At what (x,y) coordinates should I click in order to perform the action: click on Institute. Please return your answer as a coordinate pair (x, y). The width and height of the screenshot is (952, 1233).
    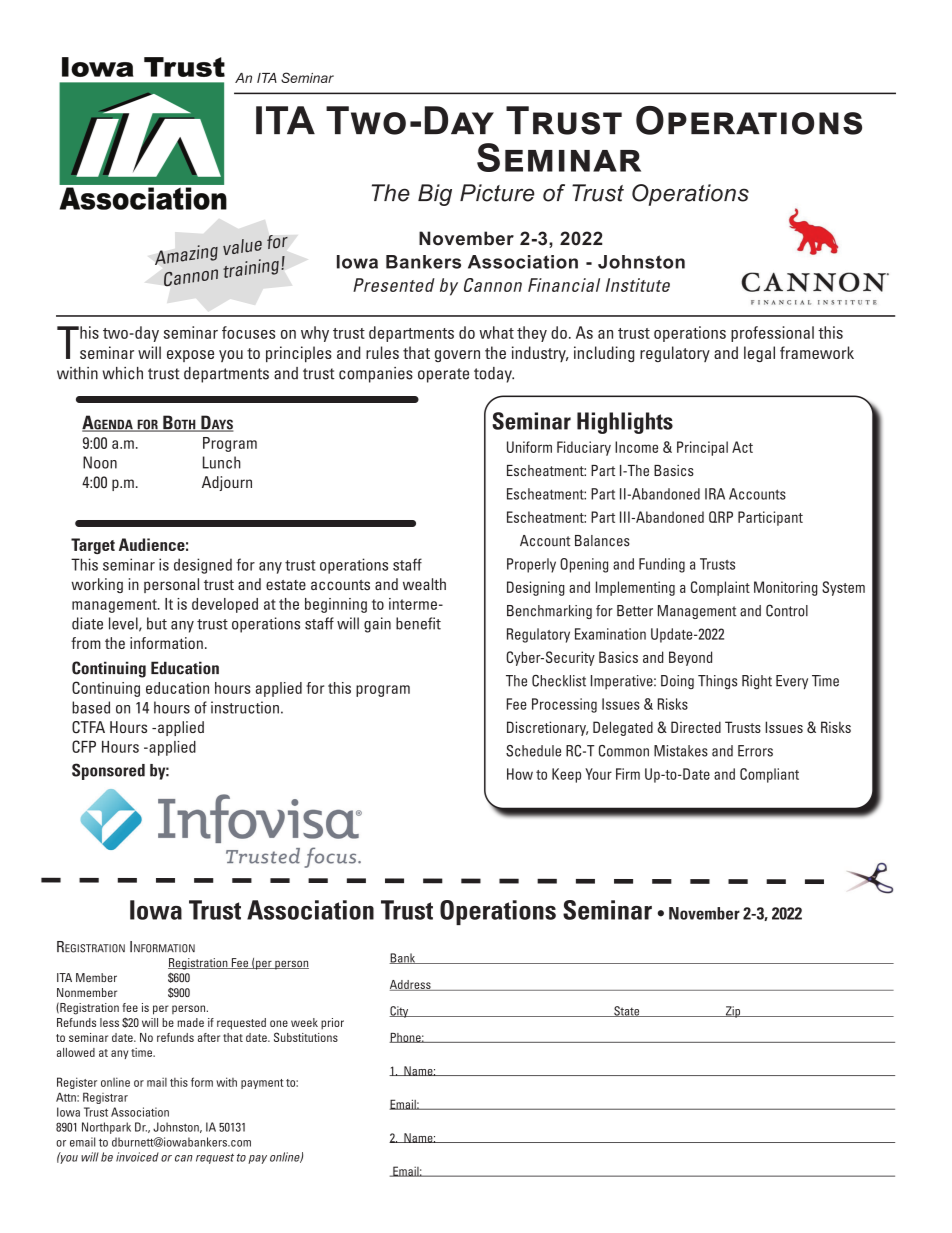
    Looking at the image, I should click on (638, 285).
